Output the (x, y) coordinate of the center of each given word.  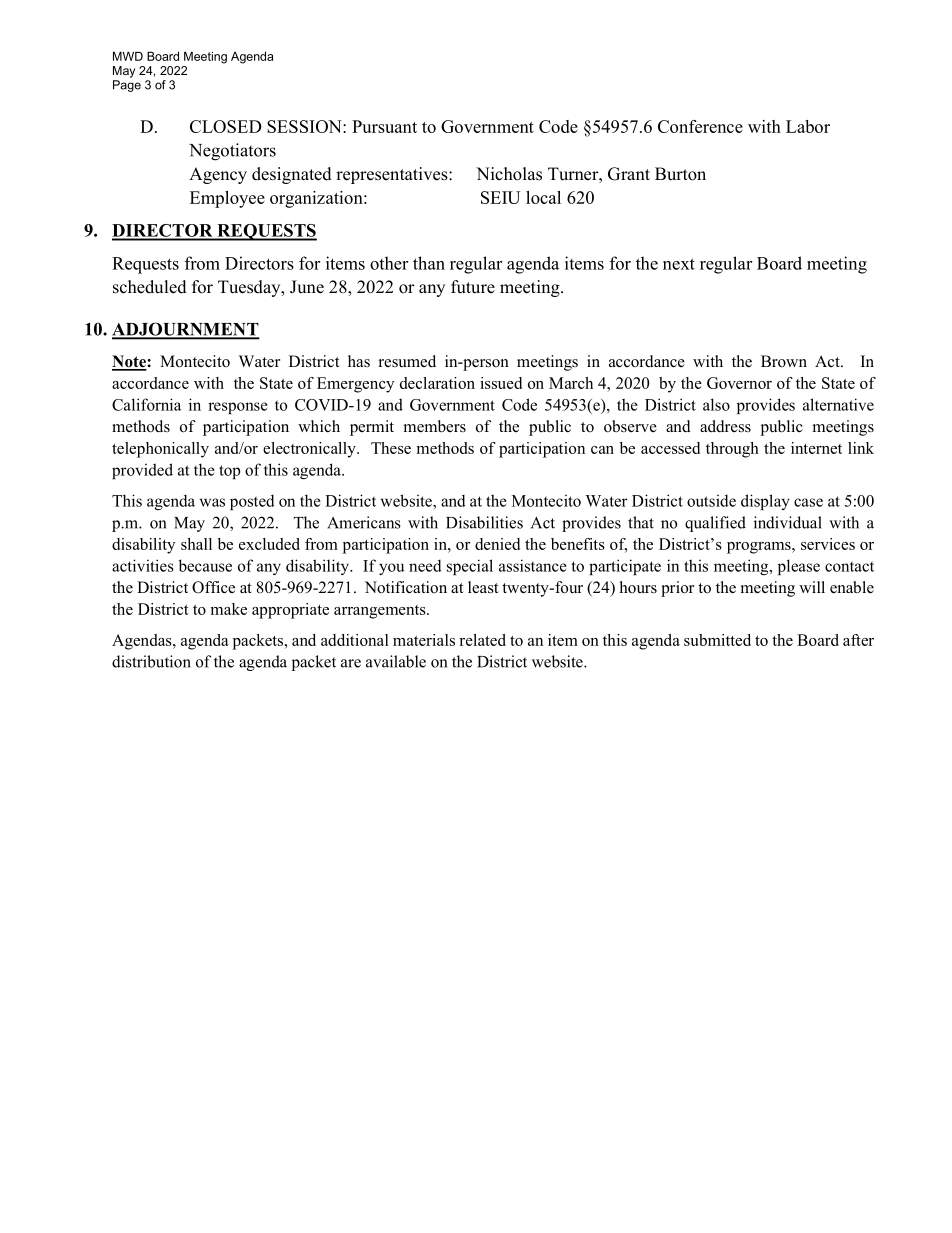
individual (788, 522)
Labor (808, 126)
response (238, 408)
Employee (227, 199)
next (679, 264)
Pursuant (384, 126)
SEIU (500, 197)
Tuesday (250, 288)
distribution (151, 661)
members (435, 426)
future (473, 287)
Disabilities (484, 522)
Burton (680, 174)
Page (127, 86)
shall (196, 544)
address (725, 426)
